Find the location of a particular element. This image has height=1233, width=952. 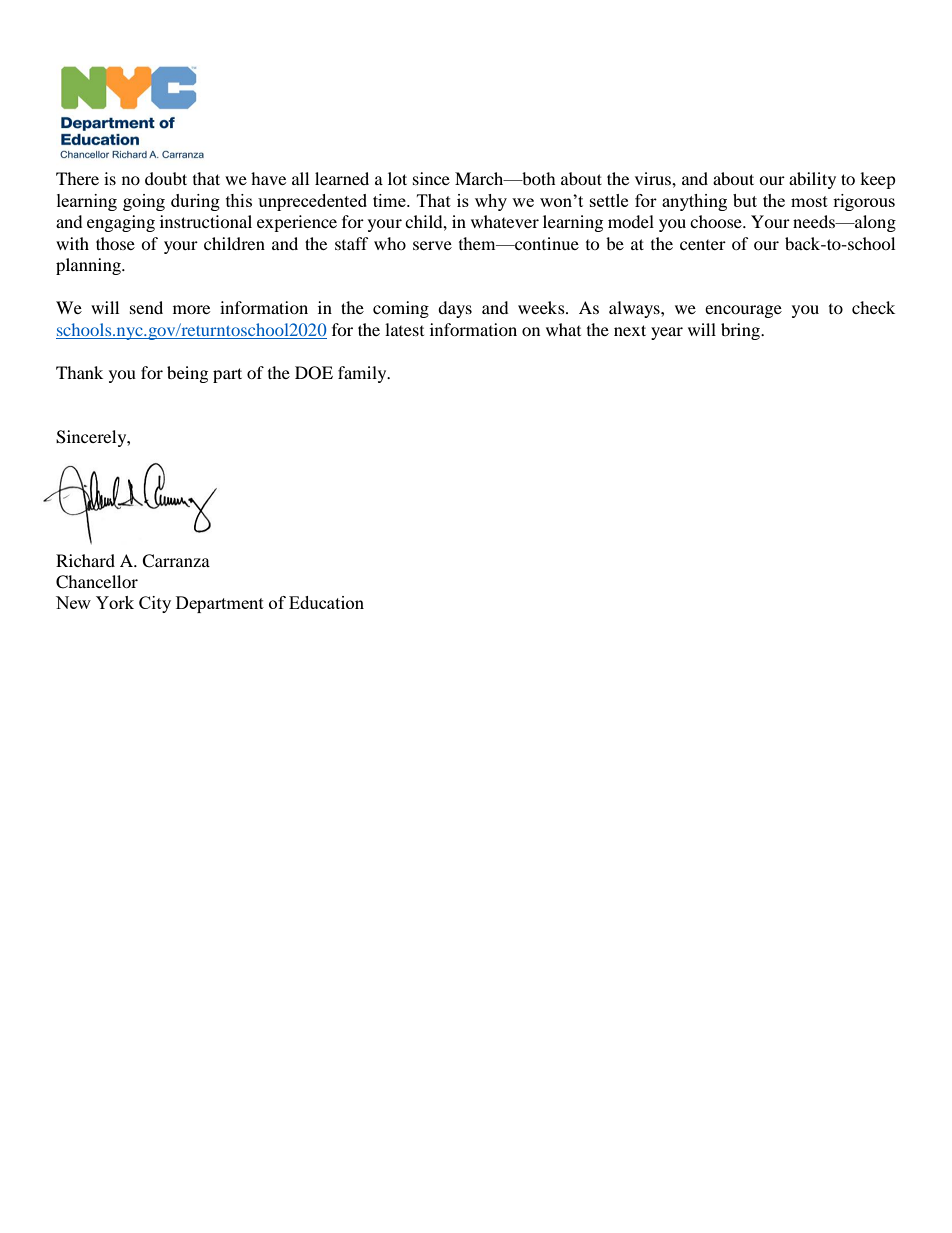

Thank is located at coordinates (79, 372).
